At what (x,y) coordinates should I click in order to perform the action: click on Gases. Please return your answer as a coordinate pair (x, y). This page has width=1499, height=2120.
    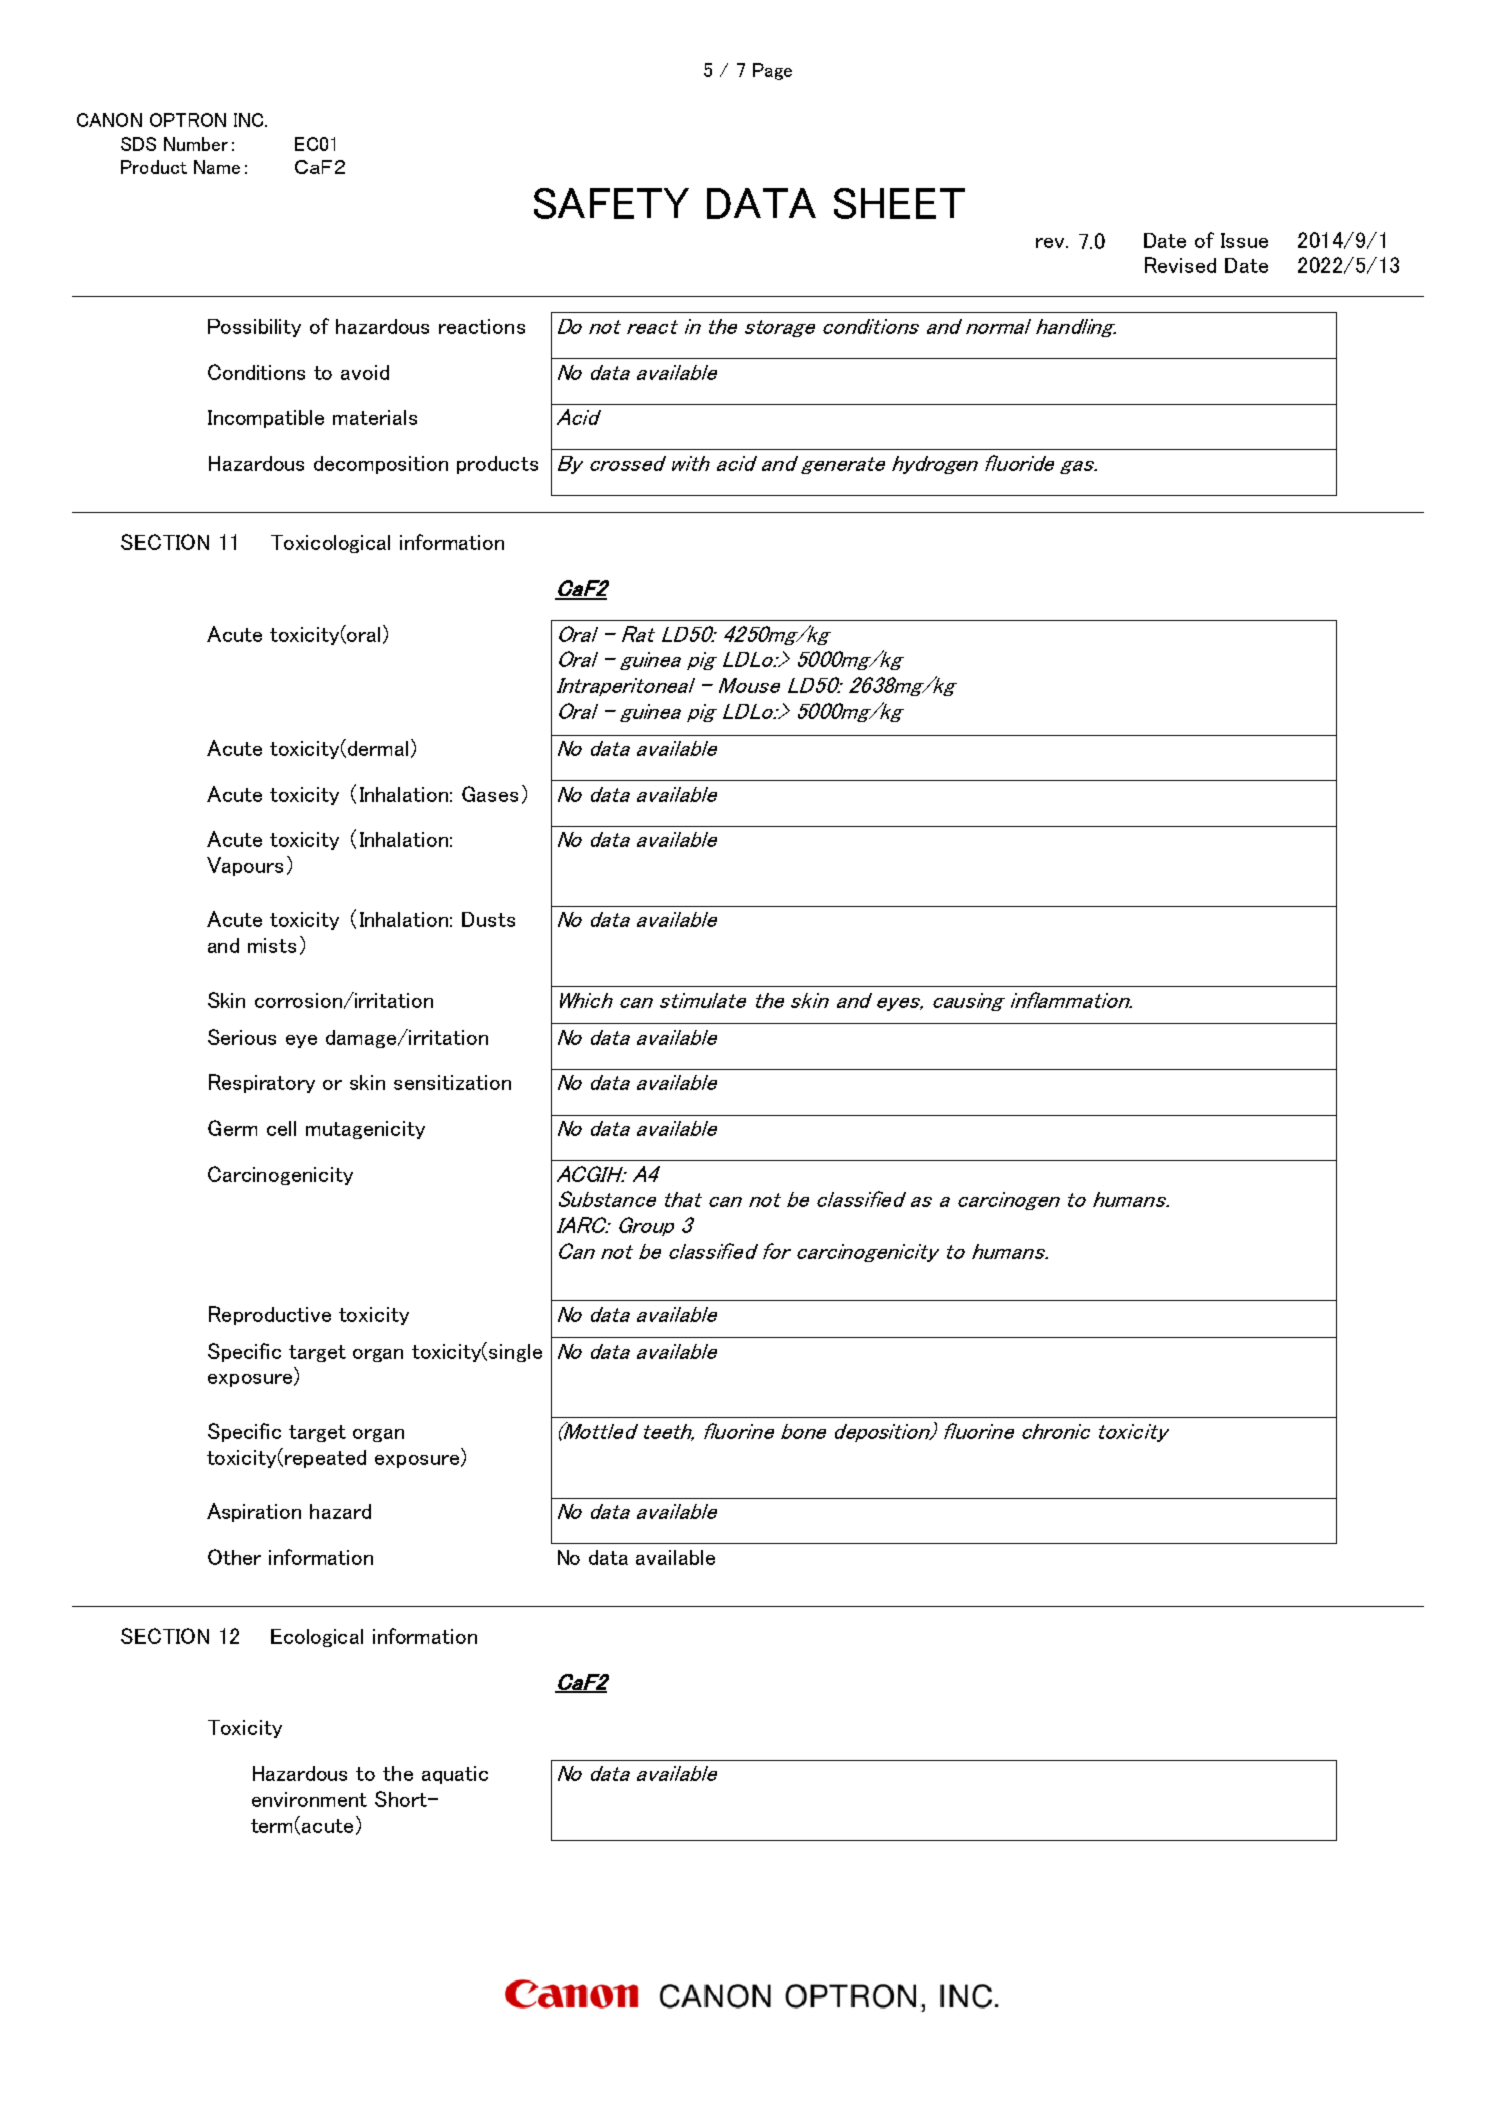
    Looking at the image, I should click on (490, 794).
